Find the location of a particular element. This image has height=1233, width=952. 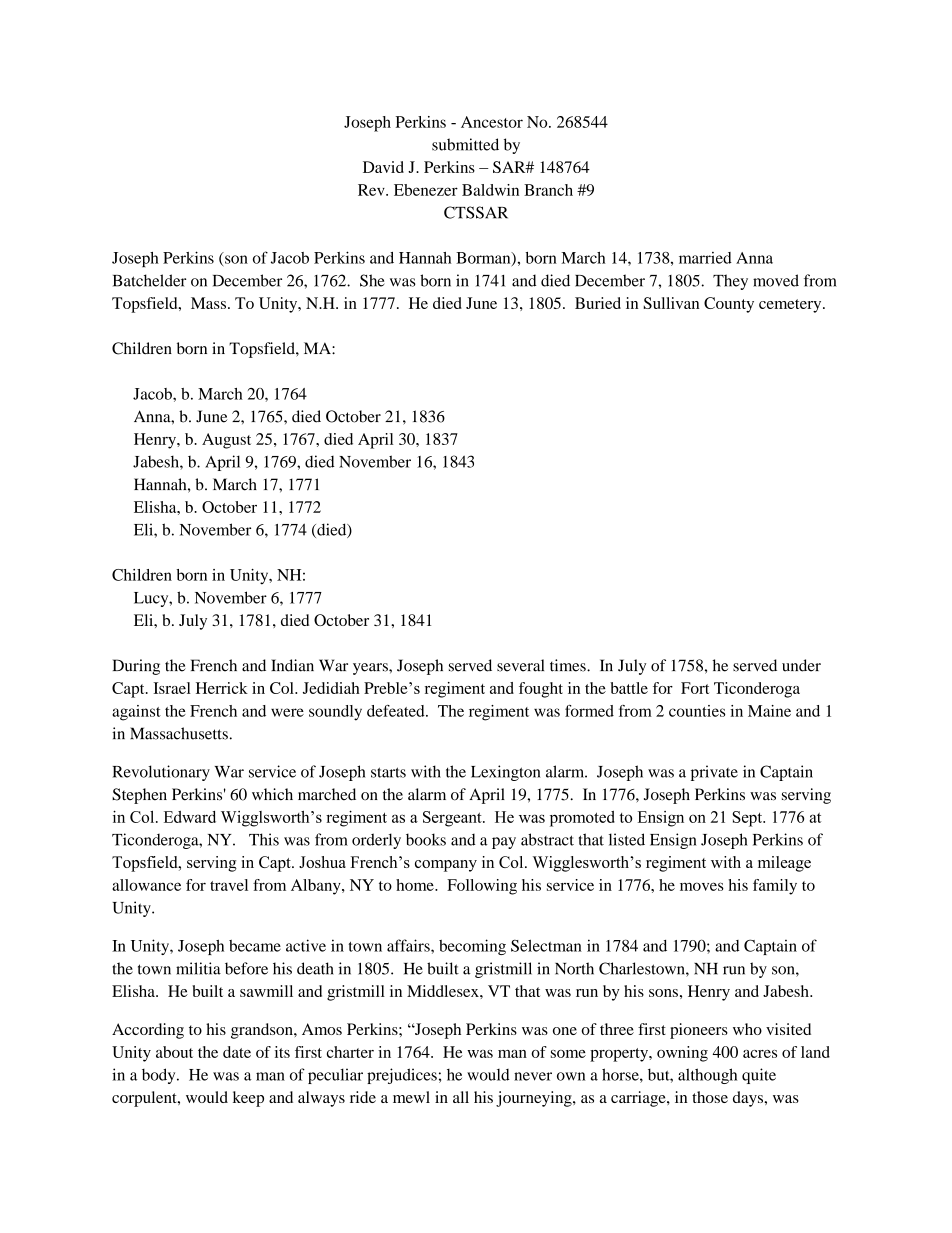

never is located at coordinates (533, 1076).
